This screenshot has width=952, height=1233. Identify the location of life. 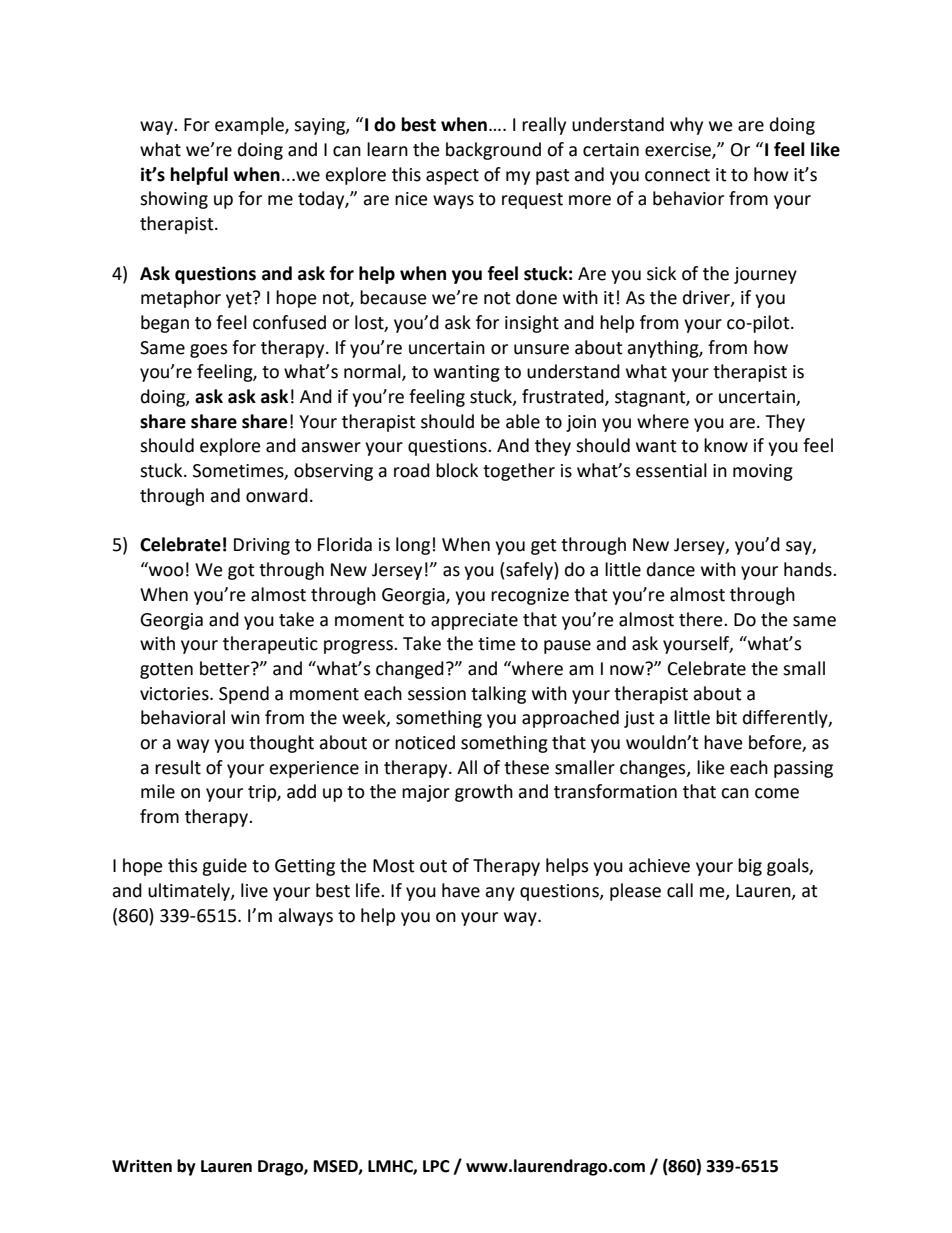
(369, 890).
